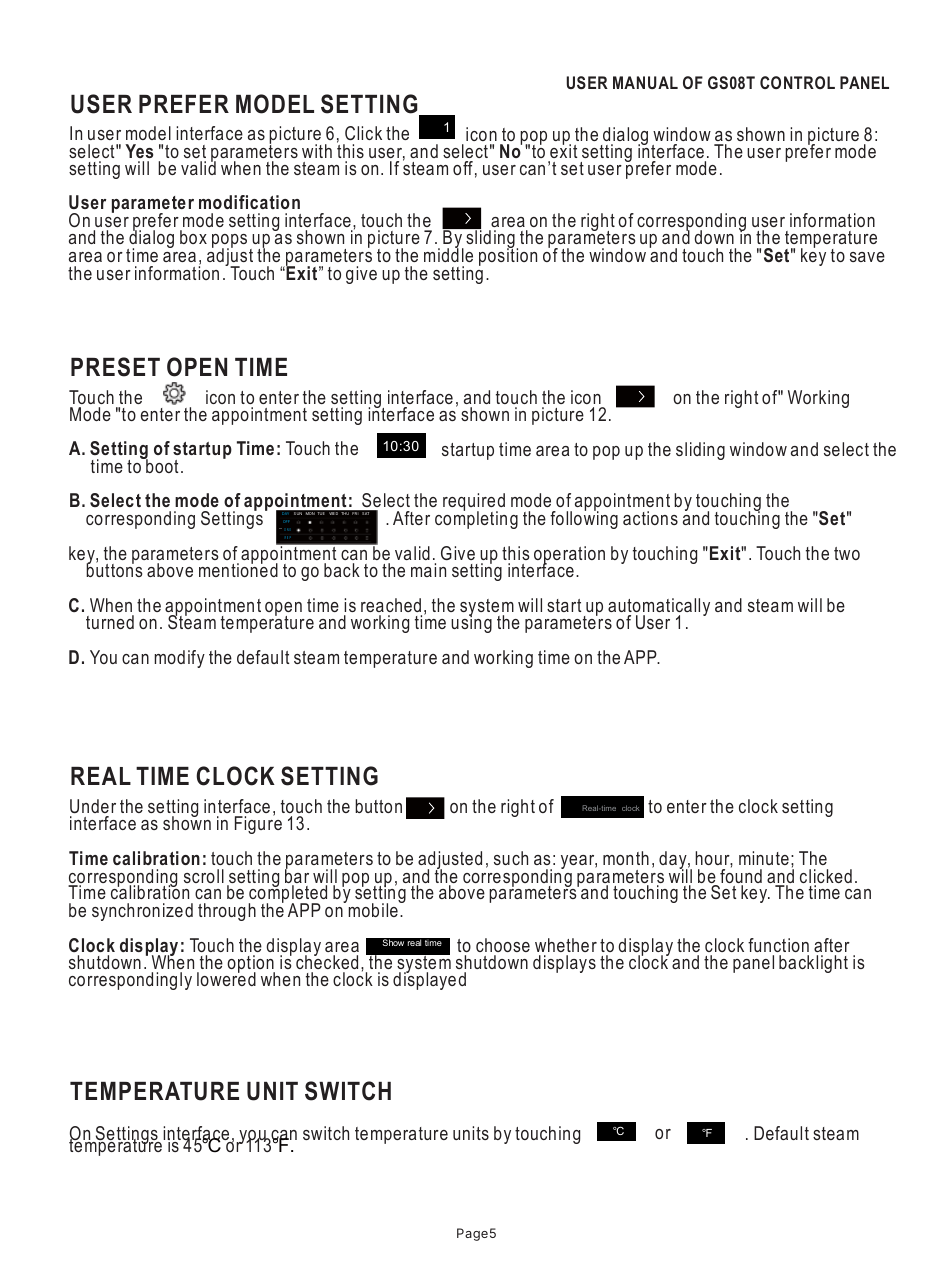 This screenshot has width=950, height=1288. What do you see at coordinates (471, 623) in the screenshot?
I see `using` at bounding box center [471, 623].
